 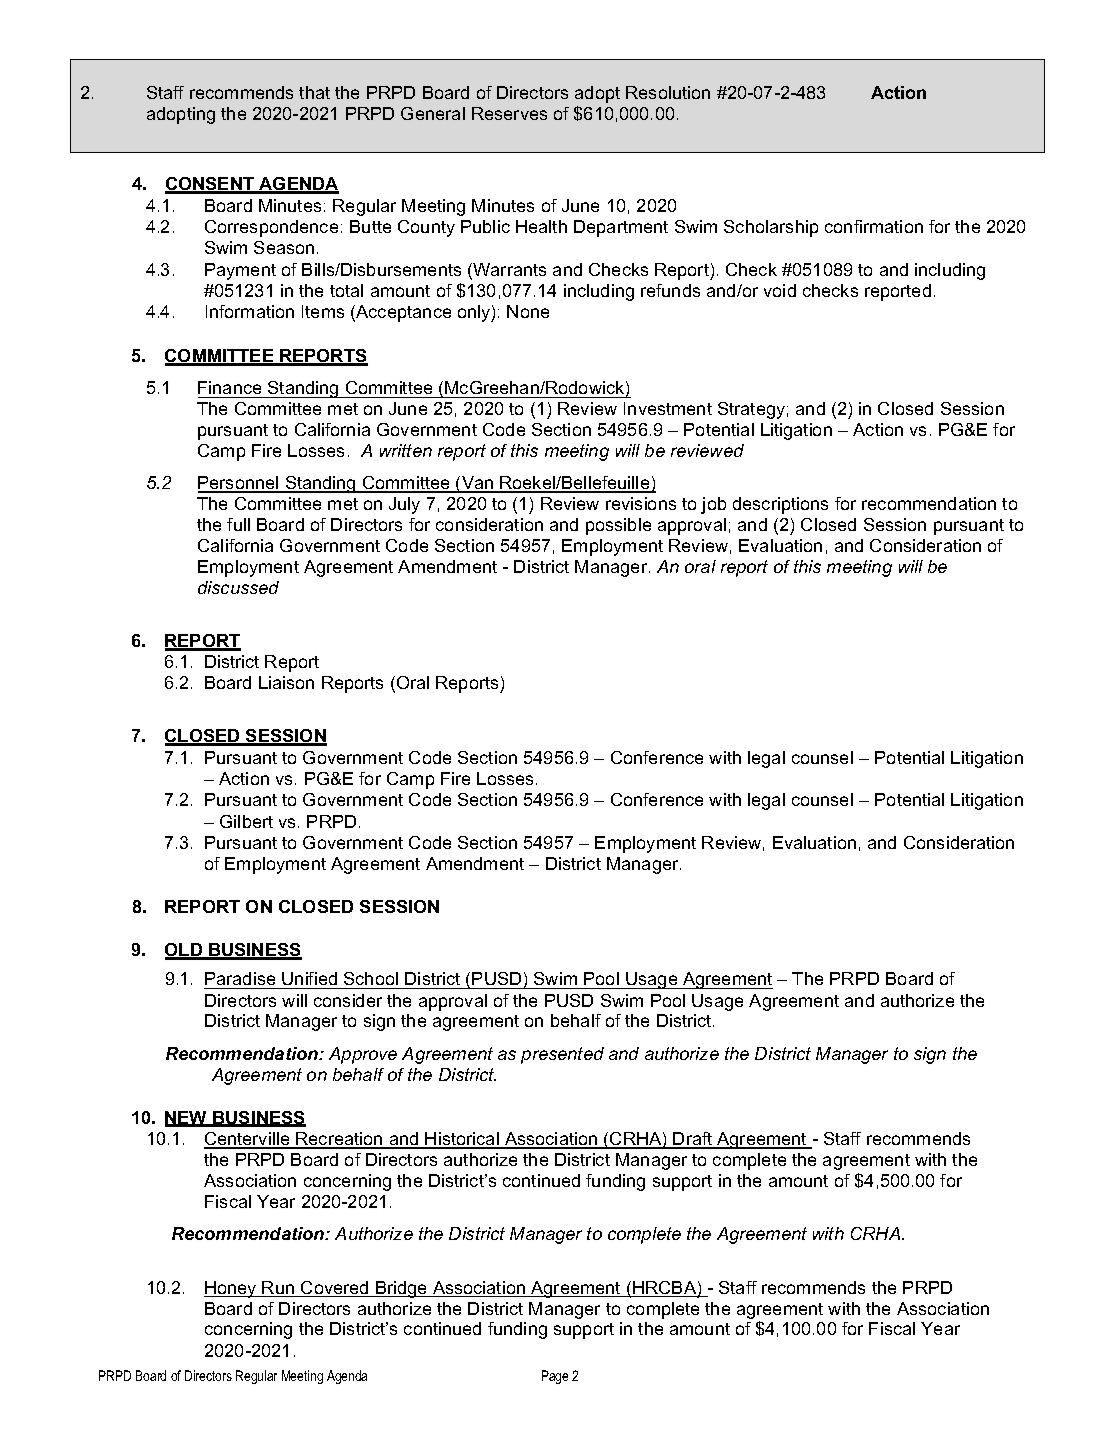 I want to click on Scholarship, so click(x=771, y=228).
